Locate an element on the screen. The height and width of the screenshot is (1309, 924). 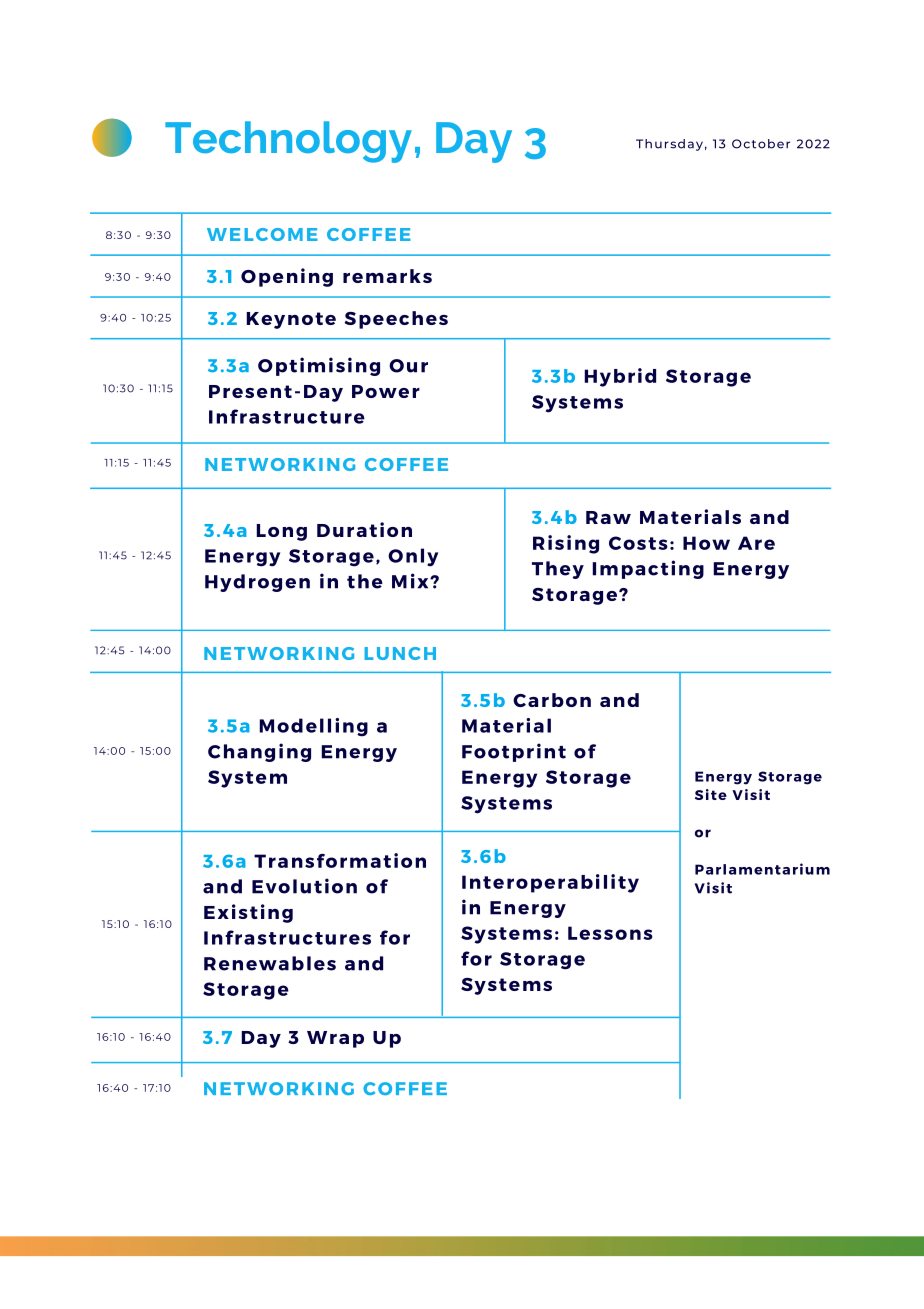
Wrap is located at coordinates (335, 1039).
